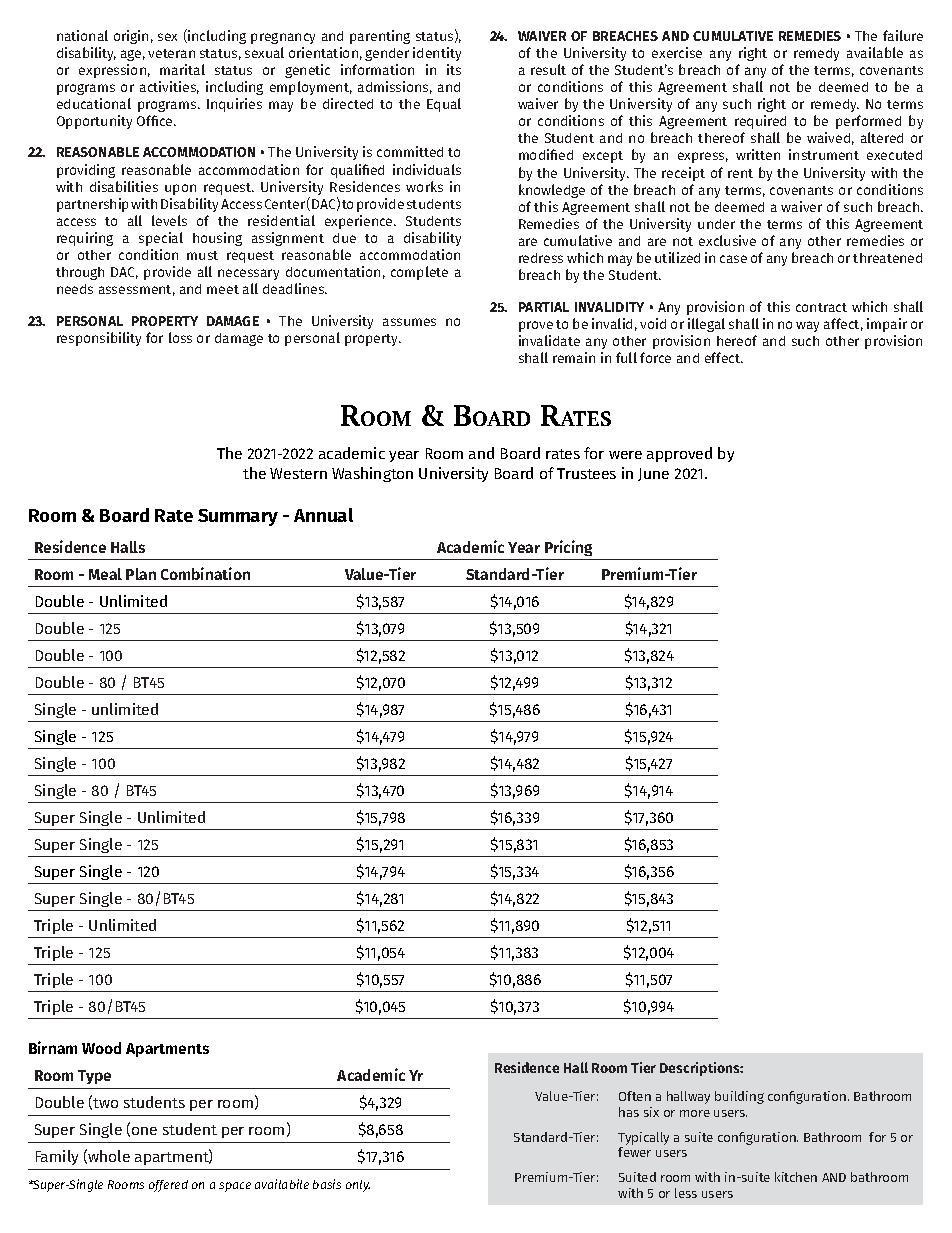 The image size is (952, 1233). I want to click on offered, so click(168, 1186).
